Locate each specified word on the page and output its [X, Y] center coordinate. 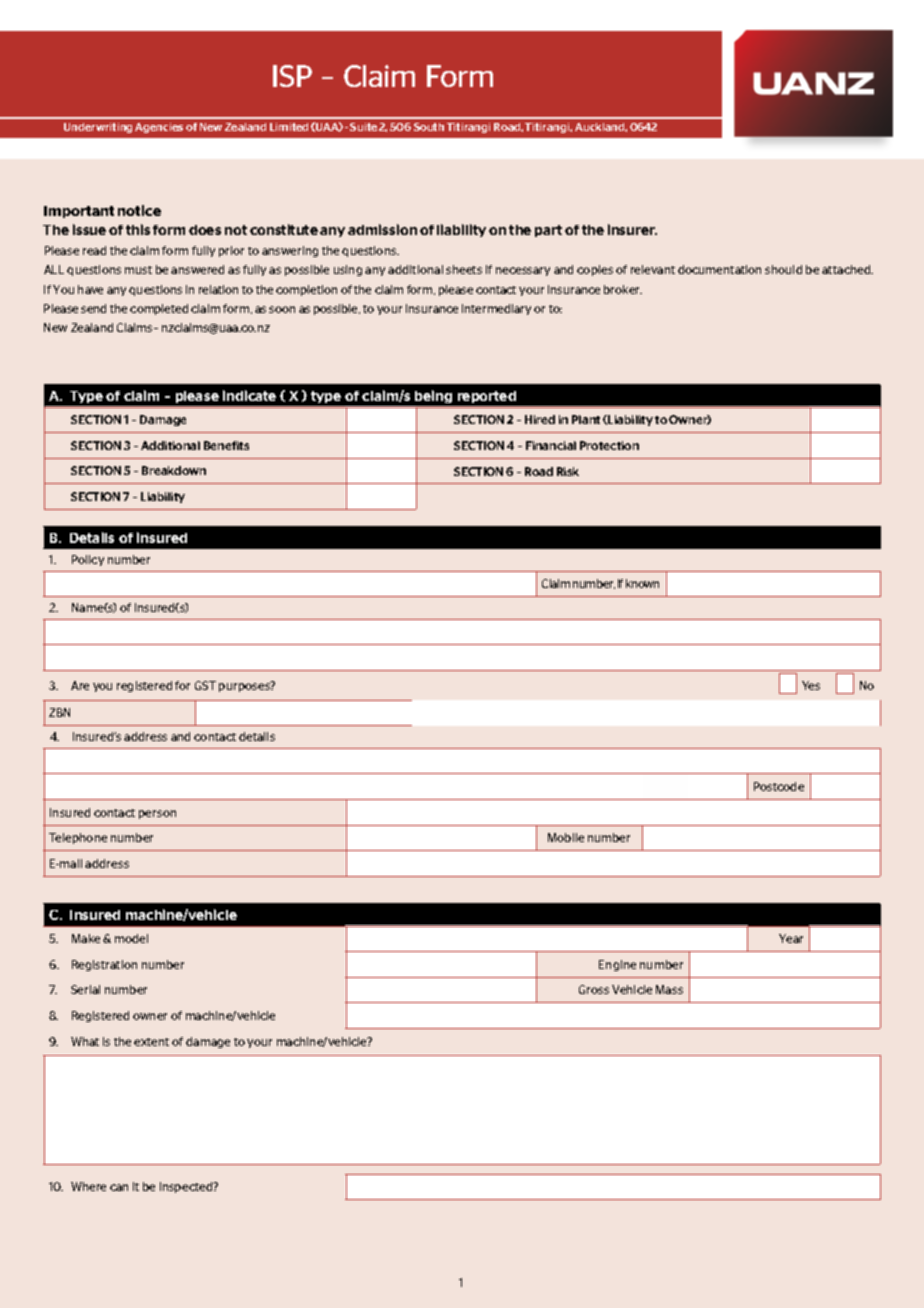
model [131, 938]
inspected [187, 1187]
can [119, 1187]
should [783, 269]
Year [791, 938]
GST [205, 685]
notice [139, 210]
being [434, 398]
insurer [632, 229]
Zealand [92, 327]
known [642, 583]
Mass [669, 989]
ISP [292, 76]
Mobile [566, 837]
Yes [811, 685]
